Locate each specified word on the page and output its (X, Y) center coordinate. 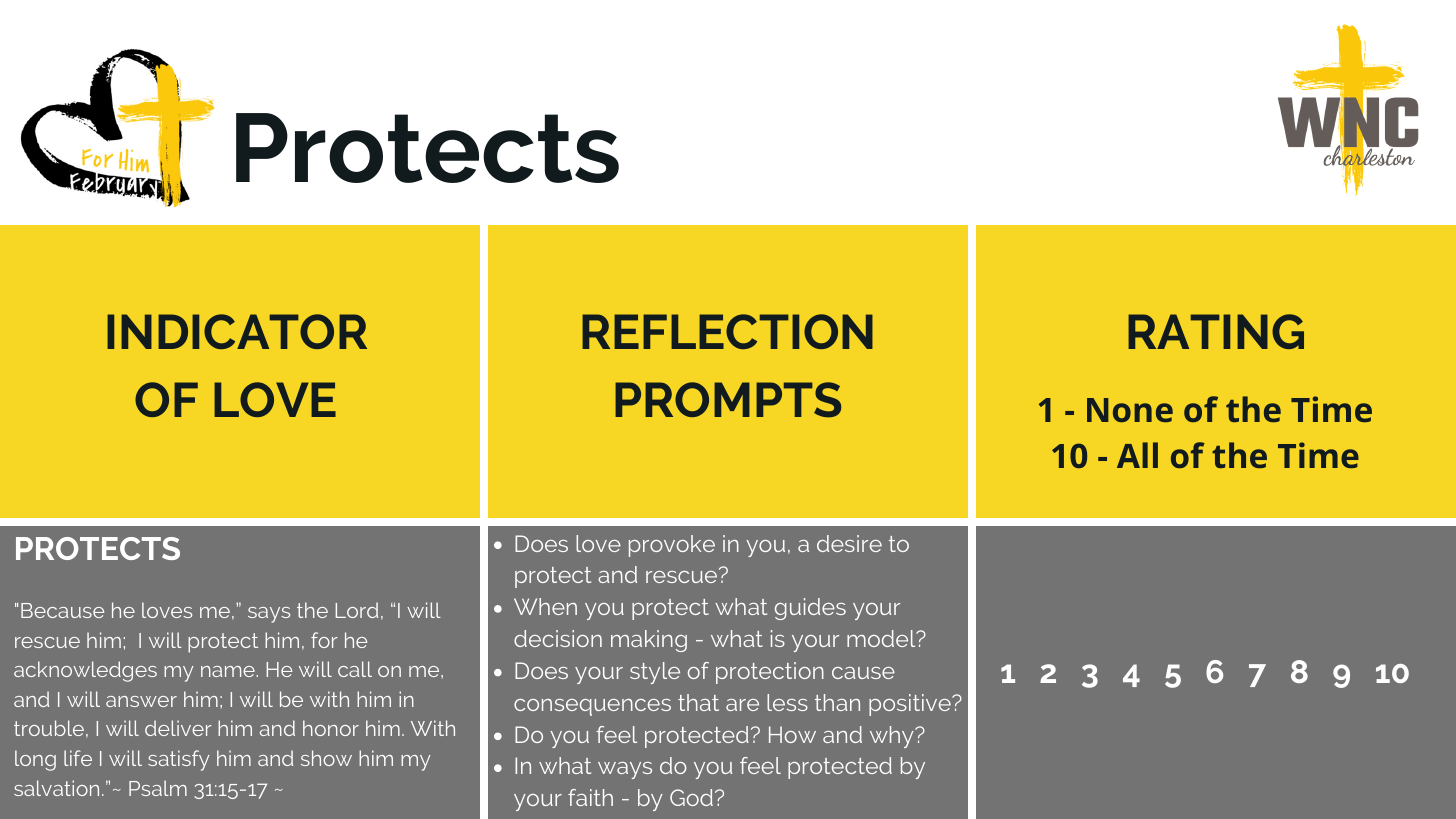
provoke (672, 546)
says (269, 615)
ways (625, 770)
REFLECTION (727, 331)
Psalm (158, 788)
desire (849, 543)
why (893, 737)
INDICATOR (237, 331)
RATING (1216, 331)
